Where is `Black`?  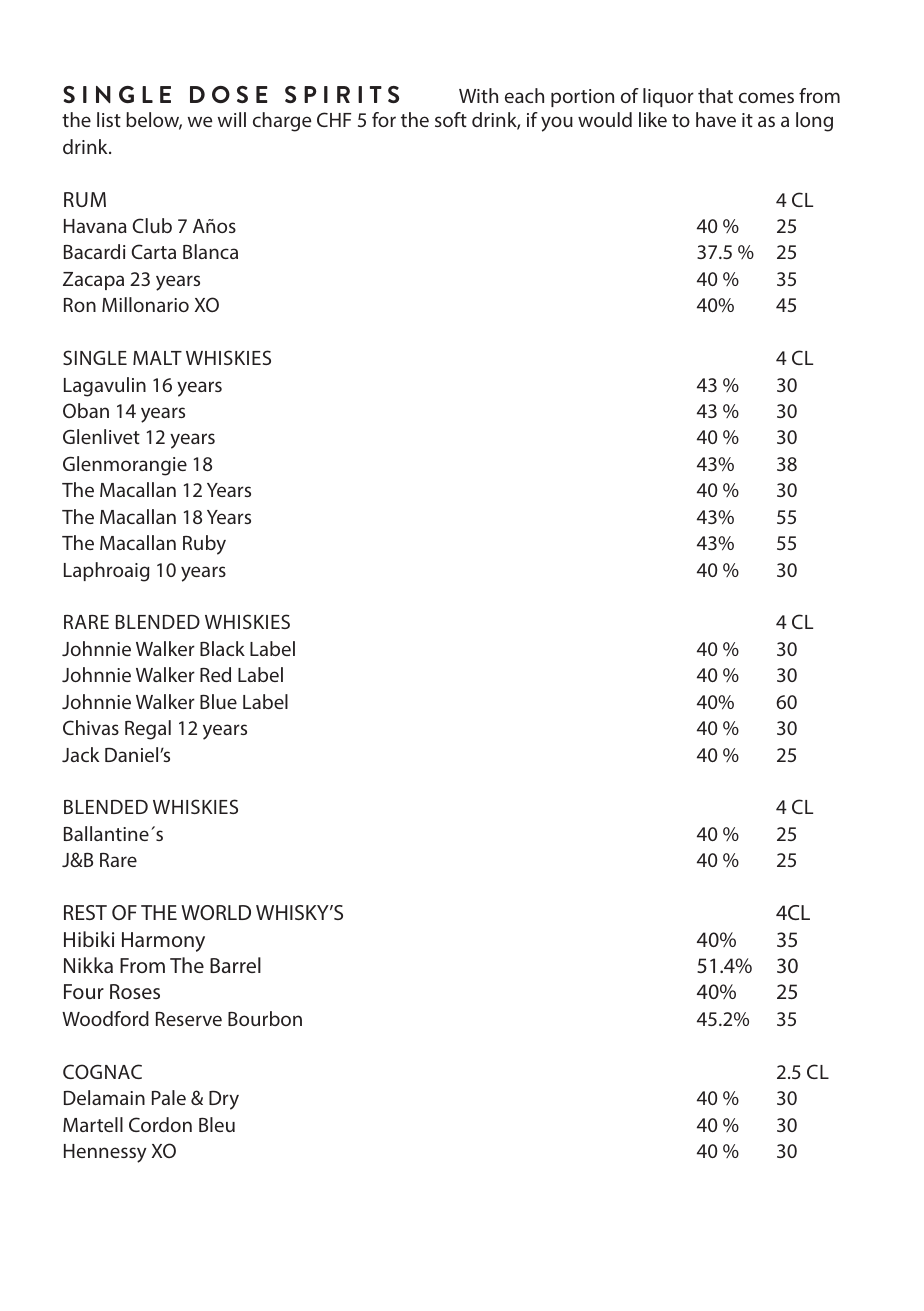
Black is located at coordinates (222, 648).
